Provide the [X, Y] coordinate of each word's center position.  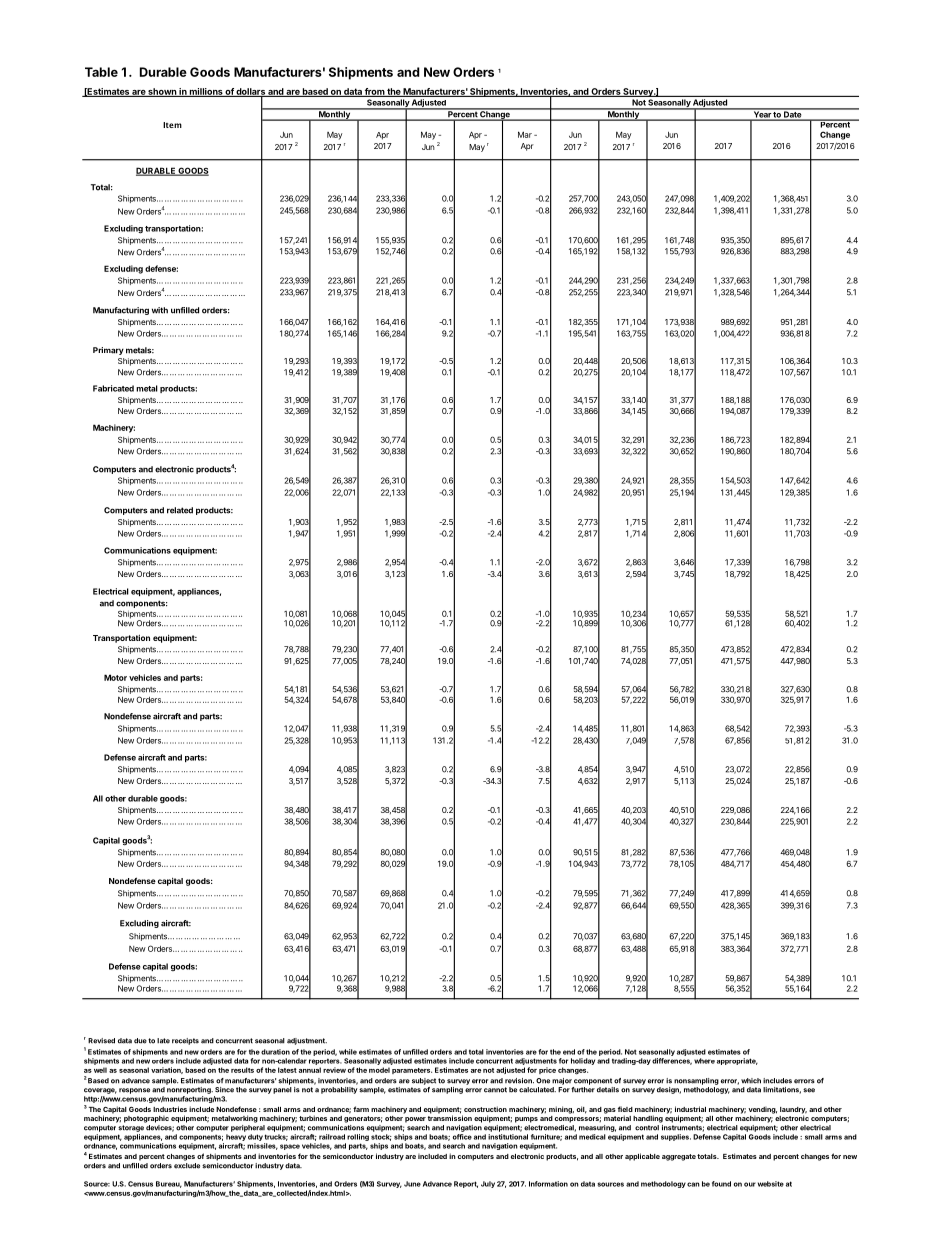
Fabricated [113, 388]
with [160, 310]
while [348, 1052]
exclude [187, 1166]
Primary [108, 351]
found [721, 1184]
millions [206, 92]
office [462, 1137]
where [704, 1061]
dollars [251, 92]
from [374, 92]
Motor [115, 677]
